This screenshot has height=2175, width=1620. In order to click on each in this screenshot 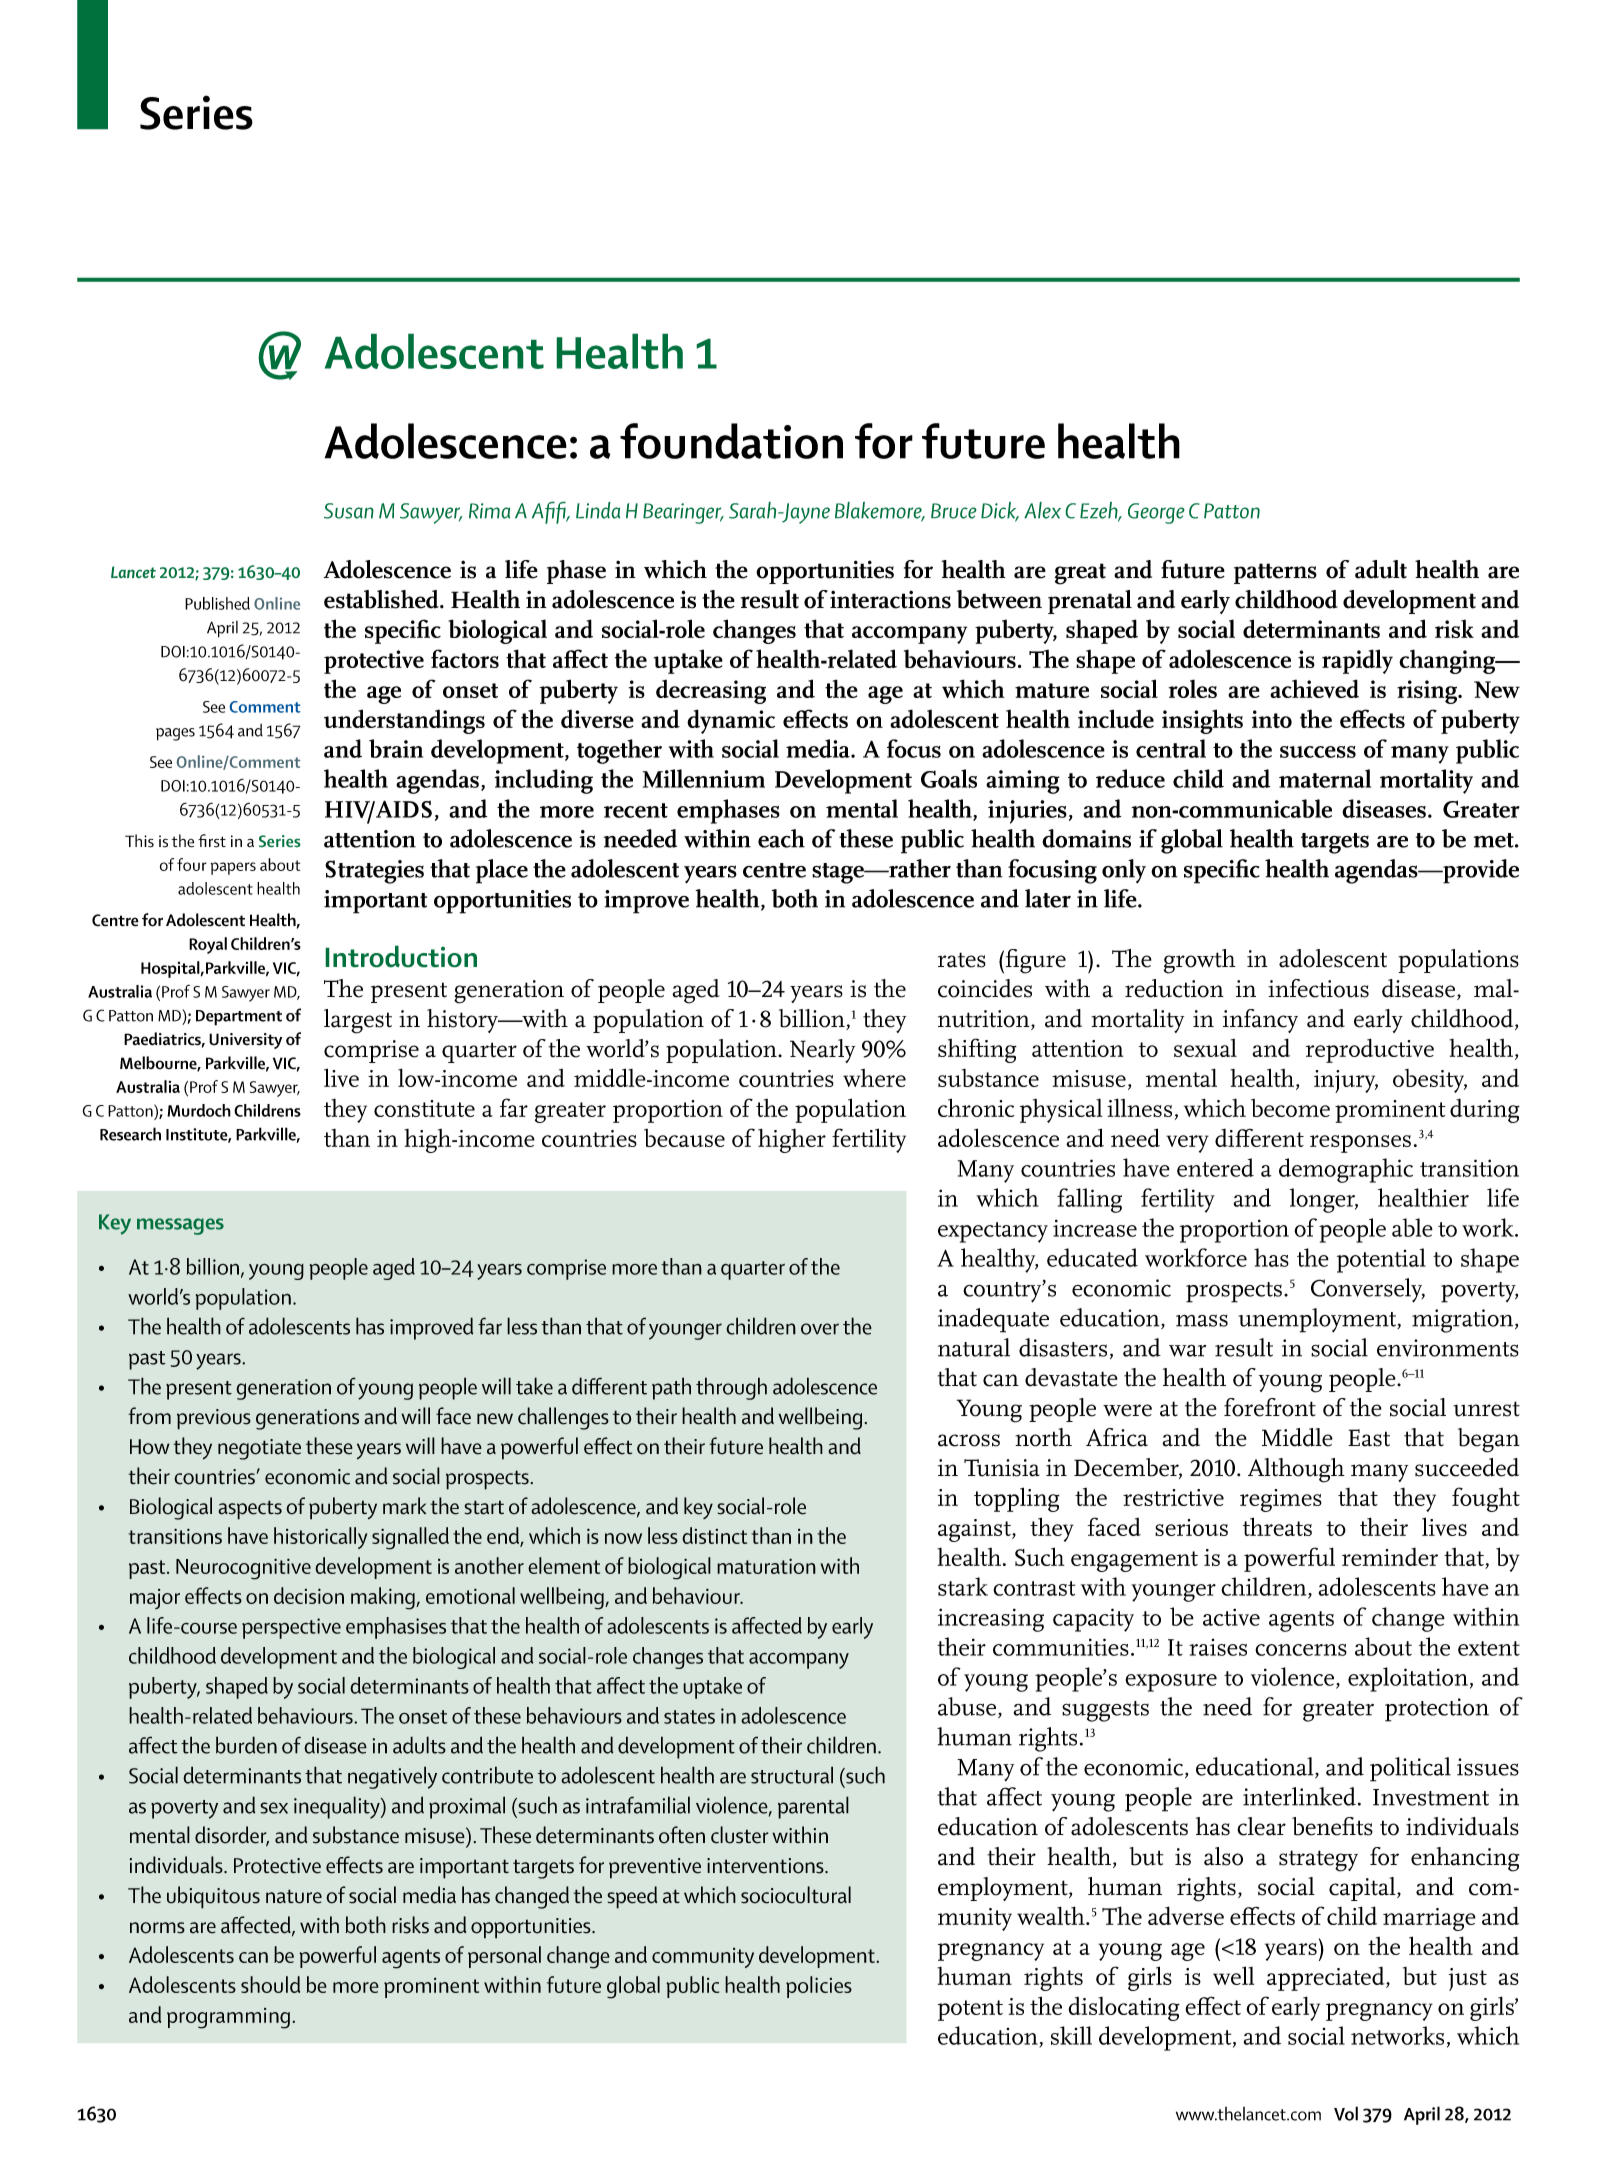, I will do `click(781, 838)`.
